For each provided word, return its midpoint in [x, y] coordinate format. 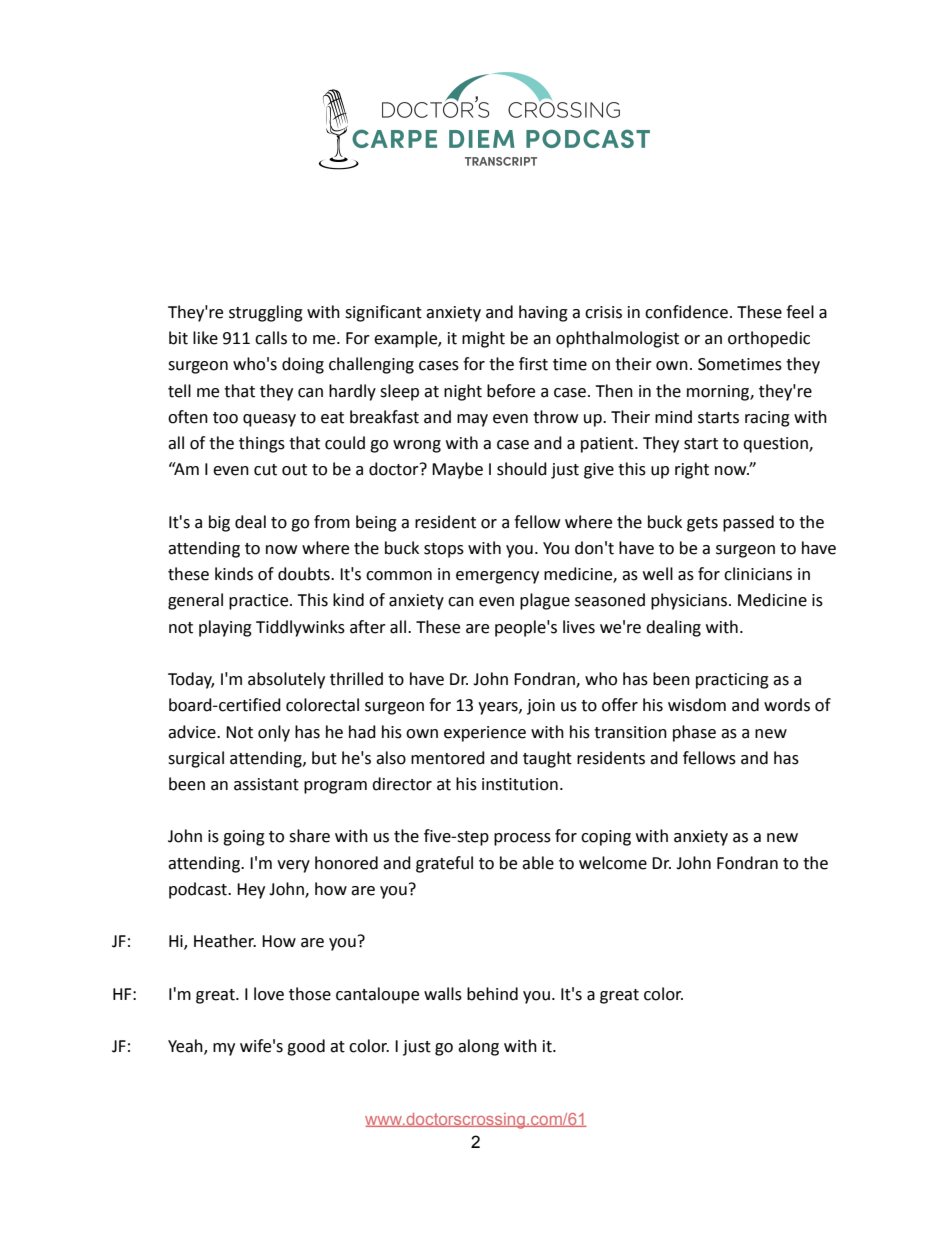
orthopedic [769, 339]
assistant [266, 784]
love [269, 994]
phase [694, 733]
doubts [305, 574]
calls [271, 338]
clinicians [758, 574]
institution [520, 784]
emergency [497, 577]
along [478, 1047]
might [483, 339]
